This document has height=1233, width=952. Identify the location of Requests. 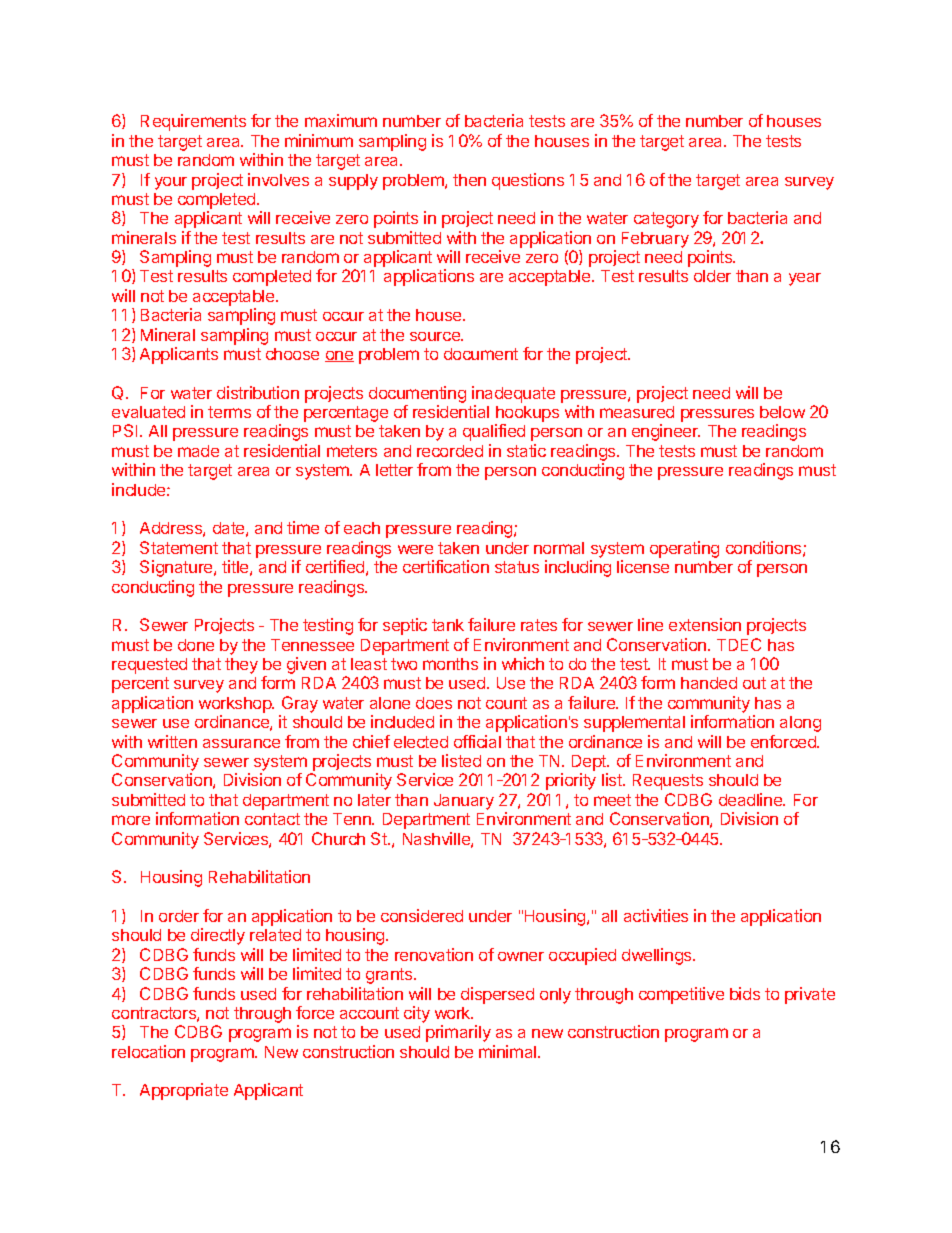
(668, 782).
